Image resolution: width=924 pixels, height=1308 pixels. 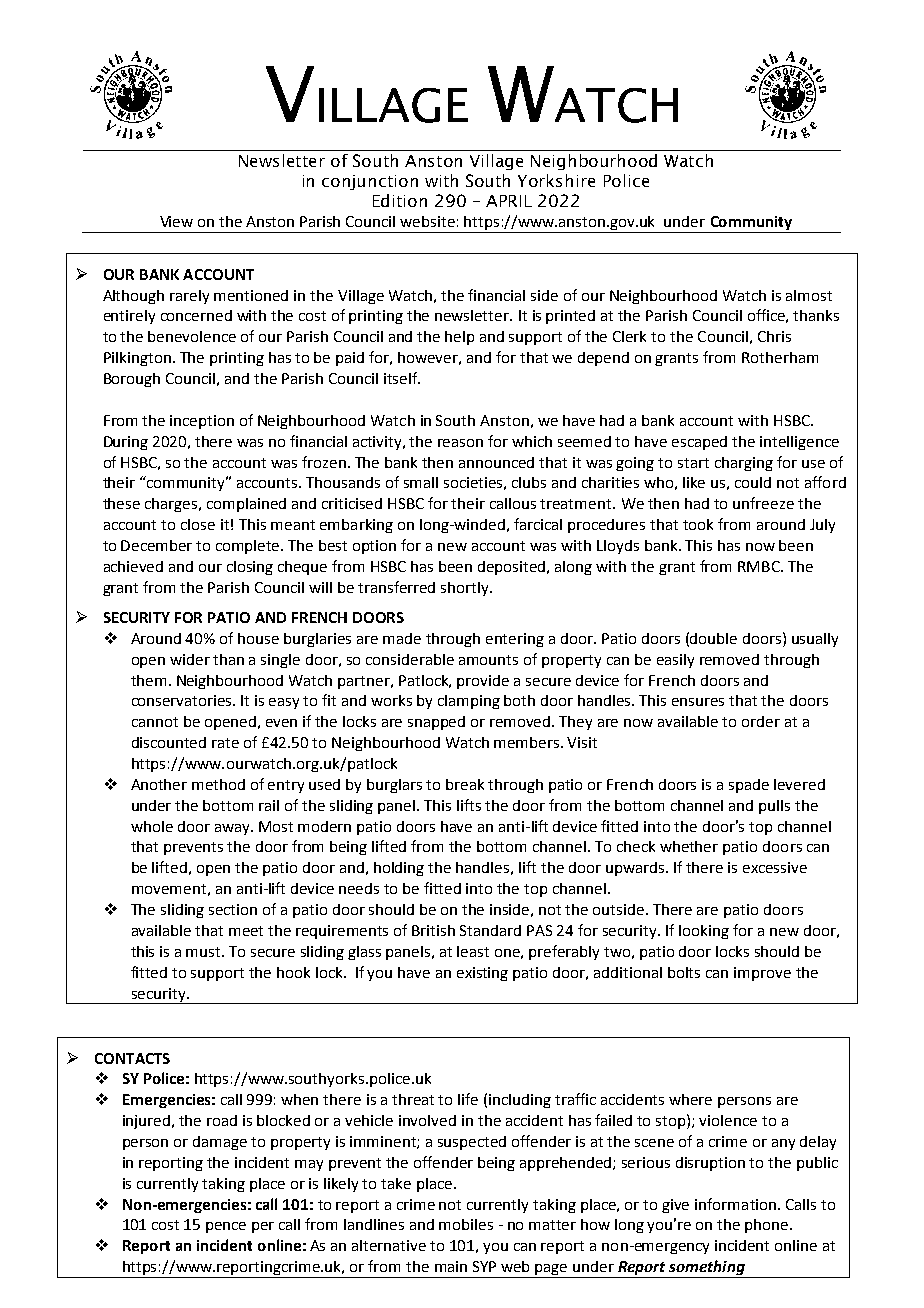 What do you see at coordinates (490, 930) in the image?
I see `Standard` at bounding box center [490, 930].
